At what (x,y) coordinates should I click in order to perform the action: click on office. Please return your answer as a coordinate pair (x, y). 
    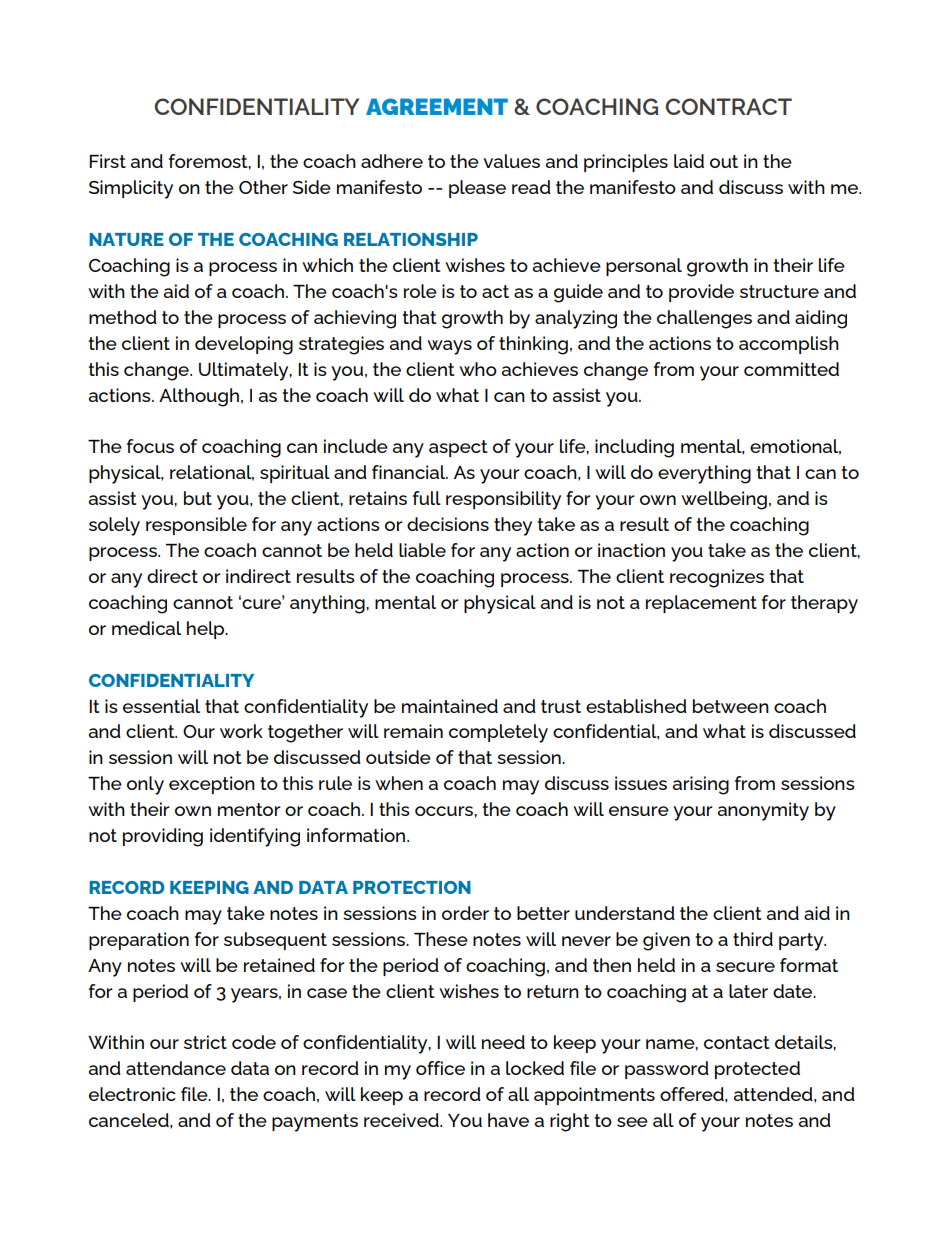
    Looking at the image, I should click on (440, 1068).
